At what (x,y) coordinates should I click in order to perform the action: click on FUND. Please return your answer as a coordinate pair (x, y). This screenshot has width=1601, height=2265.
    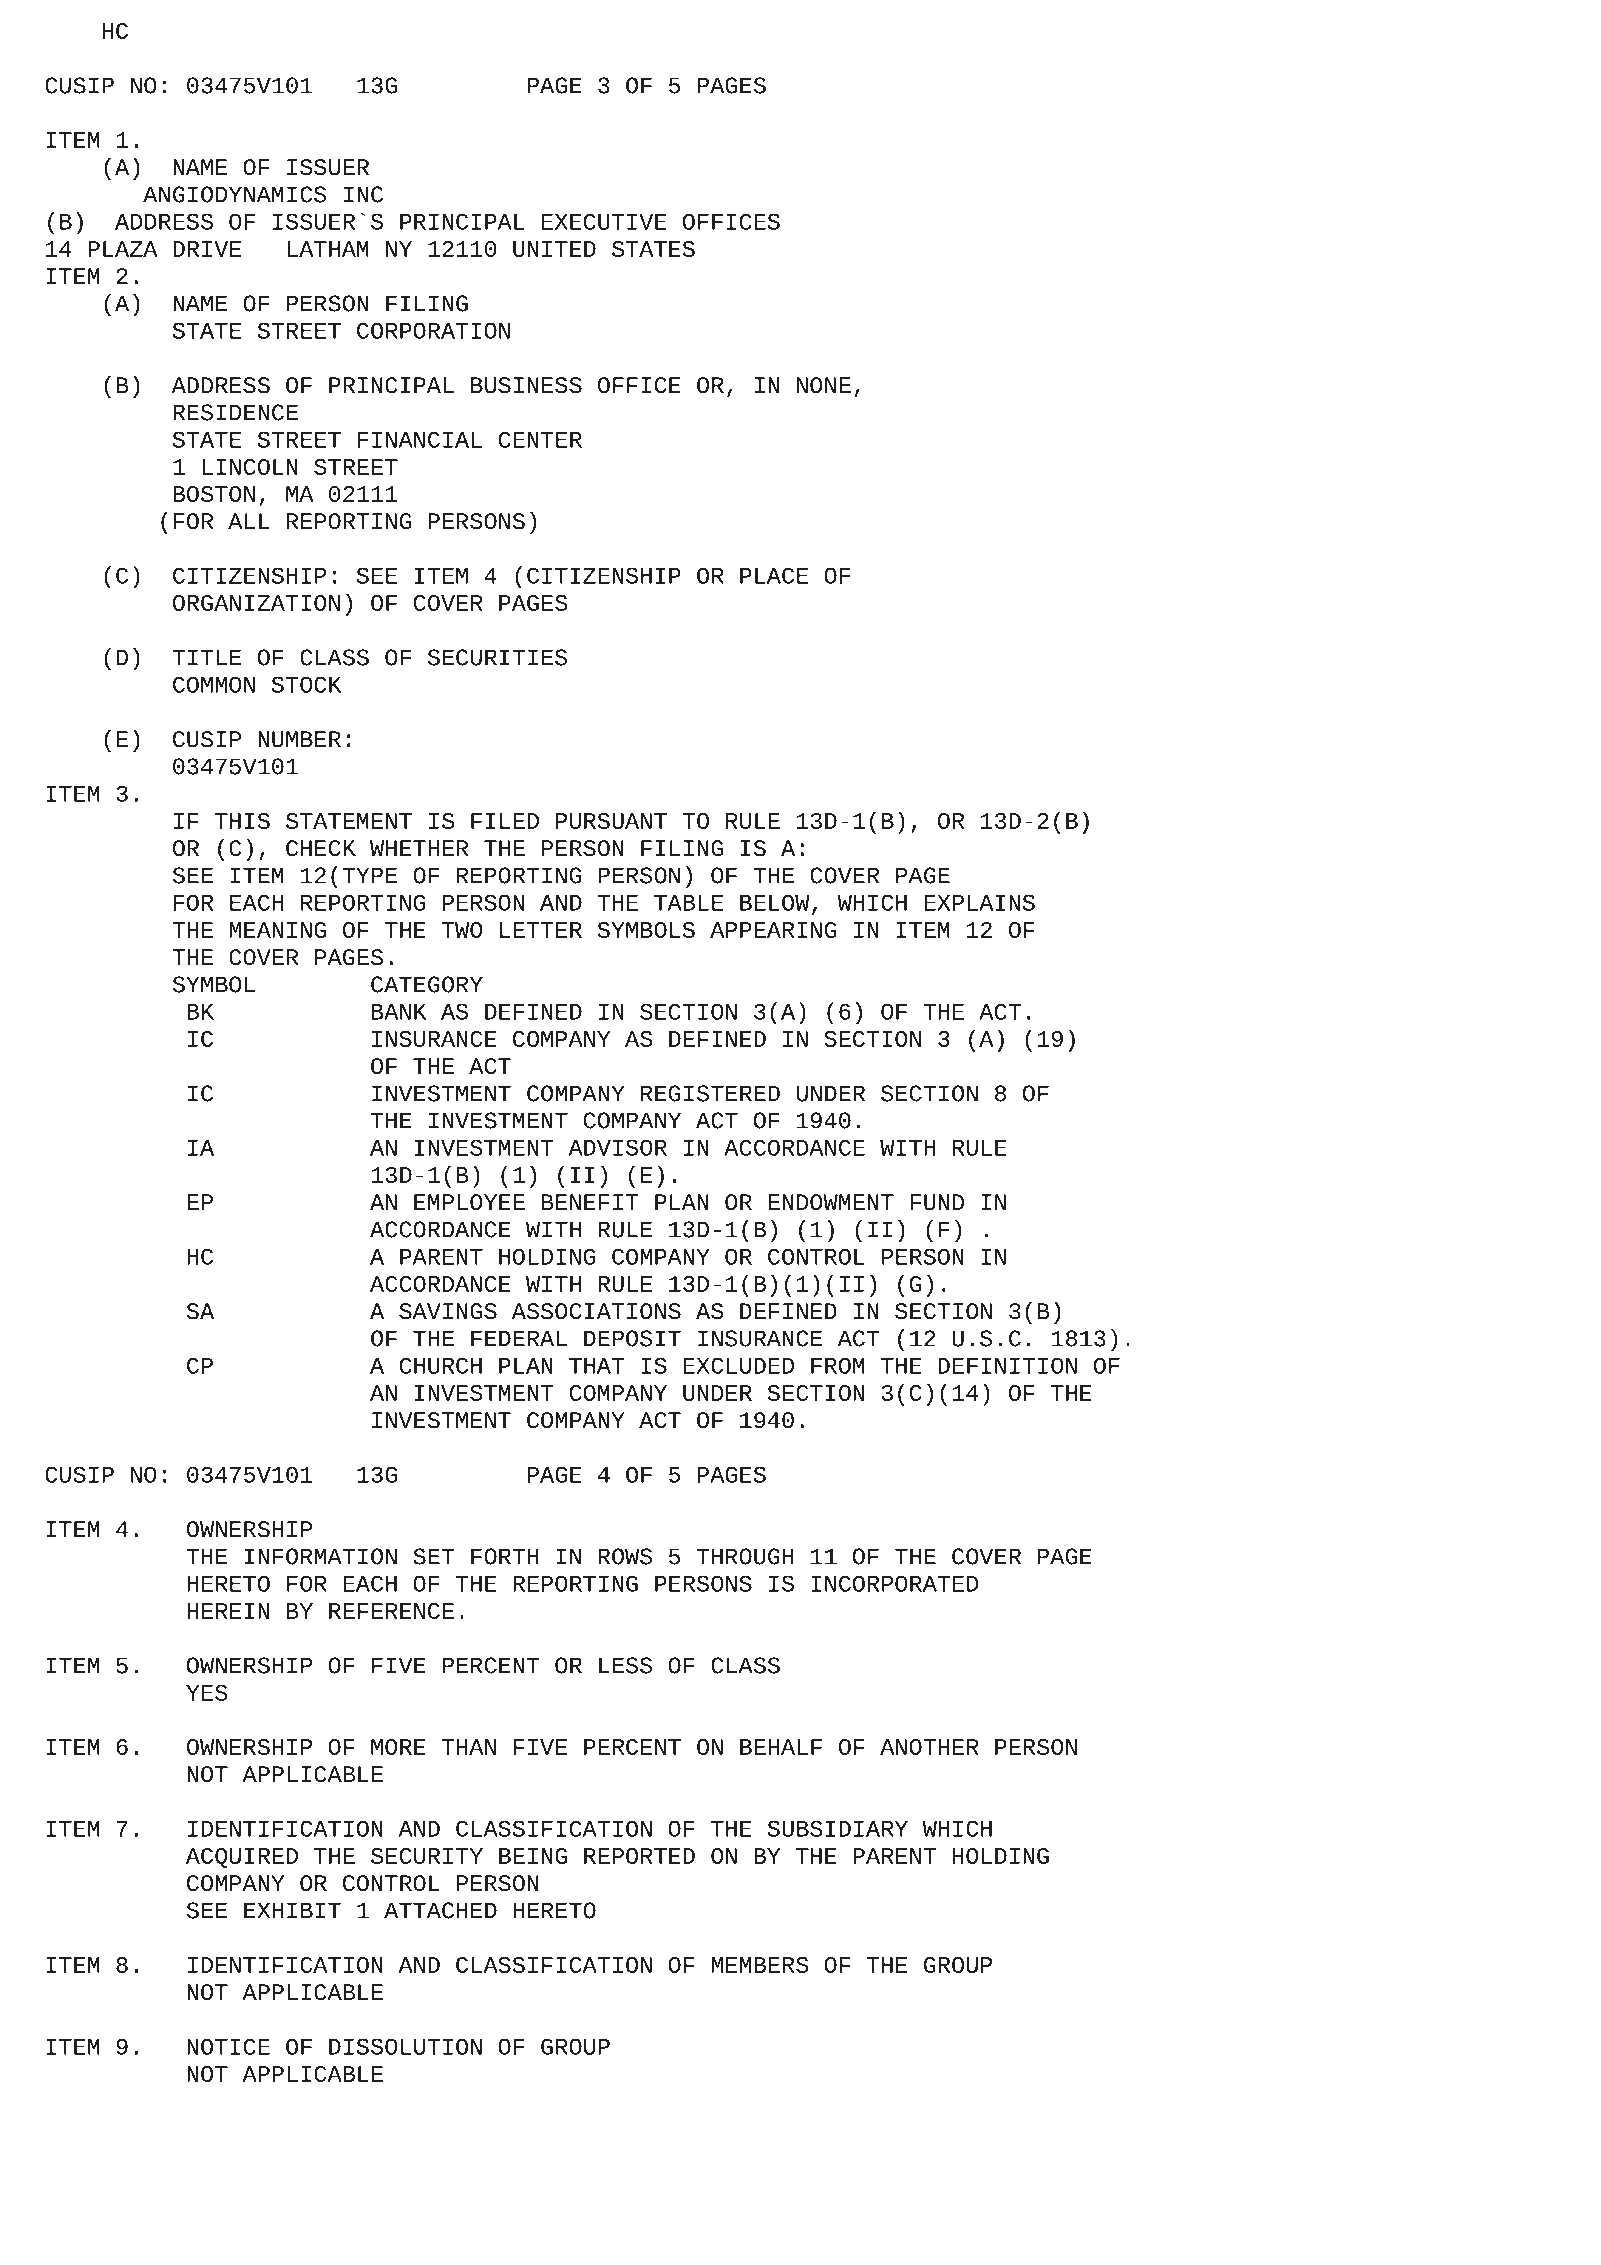
    Looking at the image, I should click on (937, 1202).
